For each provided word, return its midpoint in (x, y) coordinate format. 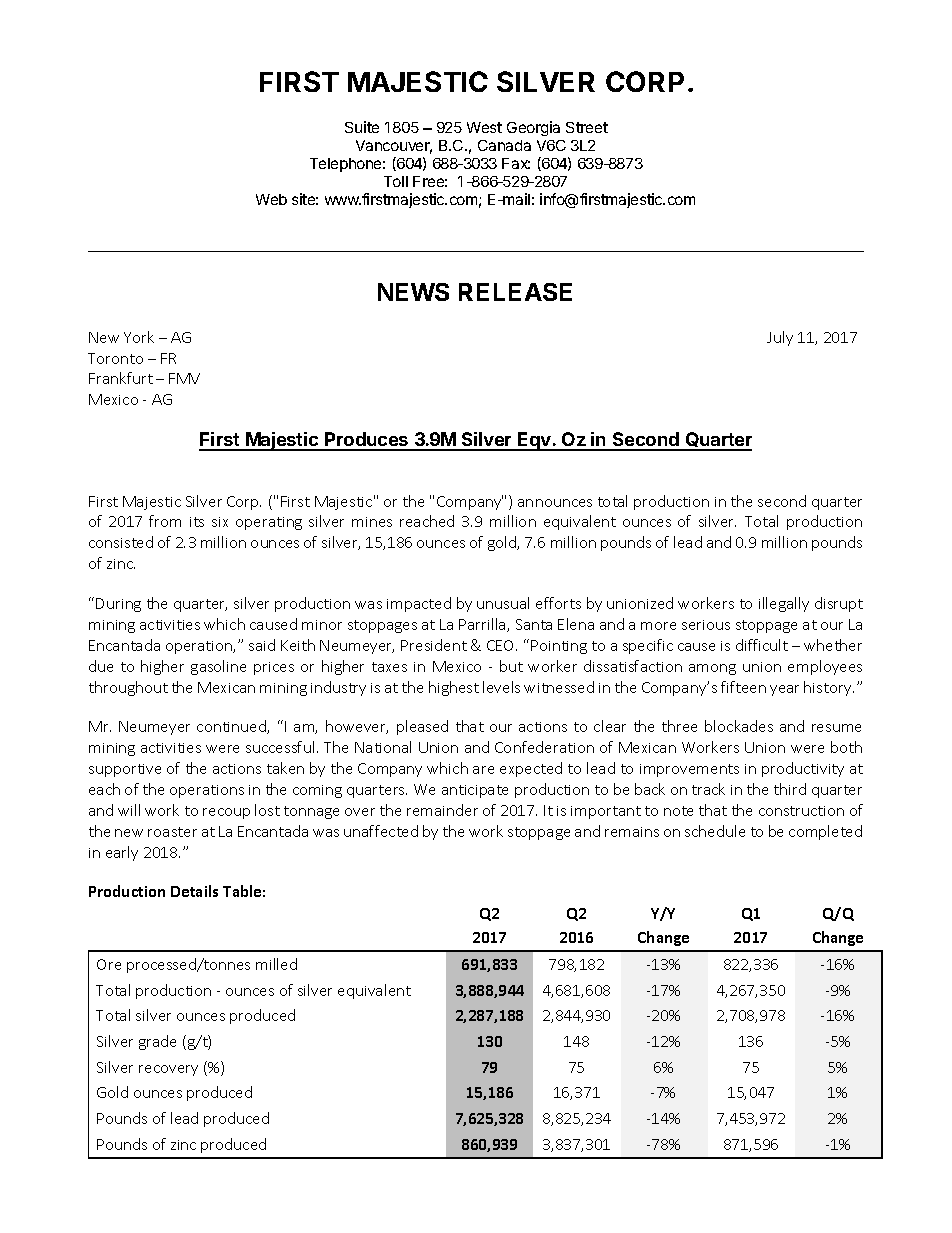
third (790, 789)
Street (587, 127)
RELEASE (515, 292)
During (118, 605)
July (780, 338)
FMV (184, 378)
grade (157, 1042)
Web (271, 199)
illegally (784, 604)
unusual (503, 603)
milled (276, 964)
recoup (226, 813)
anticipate (475, 791)
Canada (504, 145)
